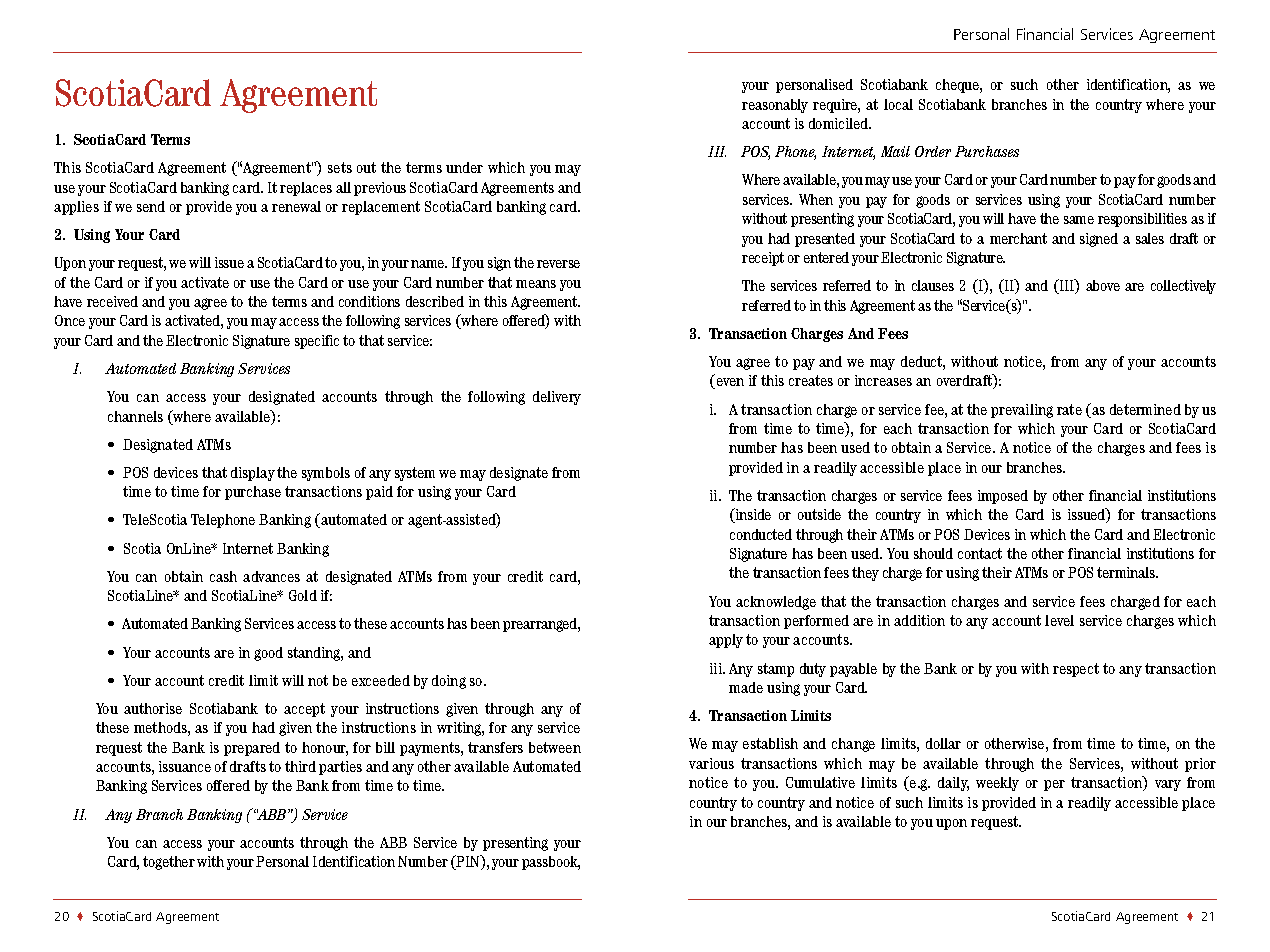 The width and height of the screenshot is (1270, 952). I want to click on inside, so click(752, 515).
